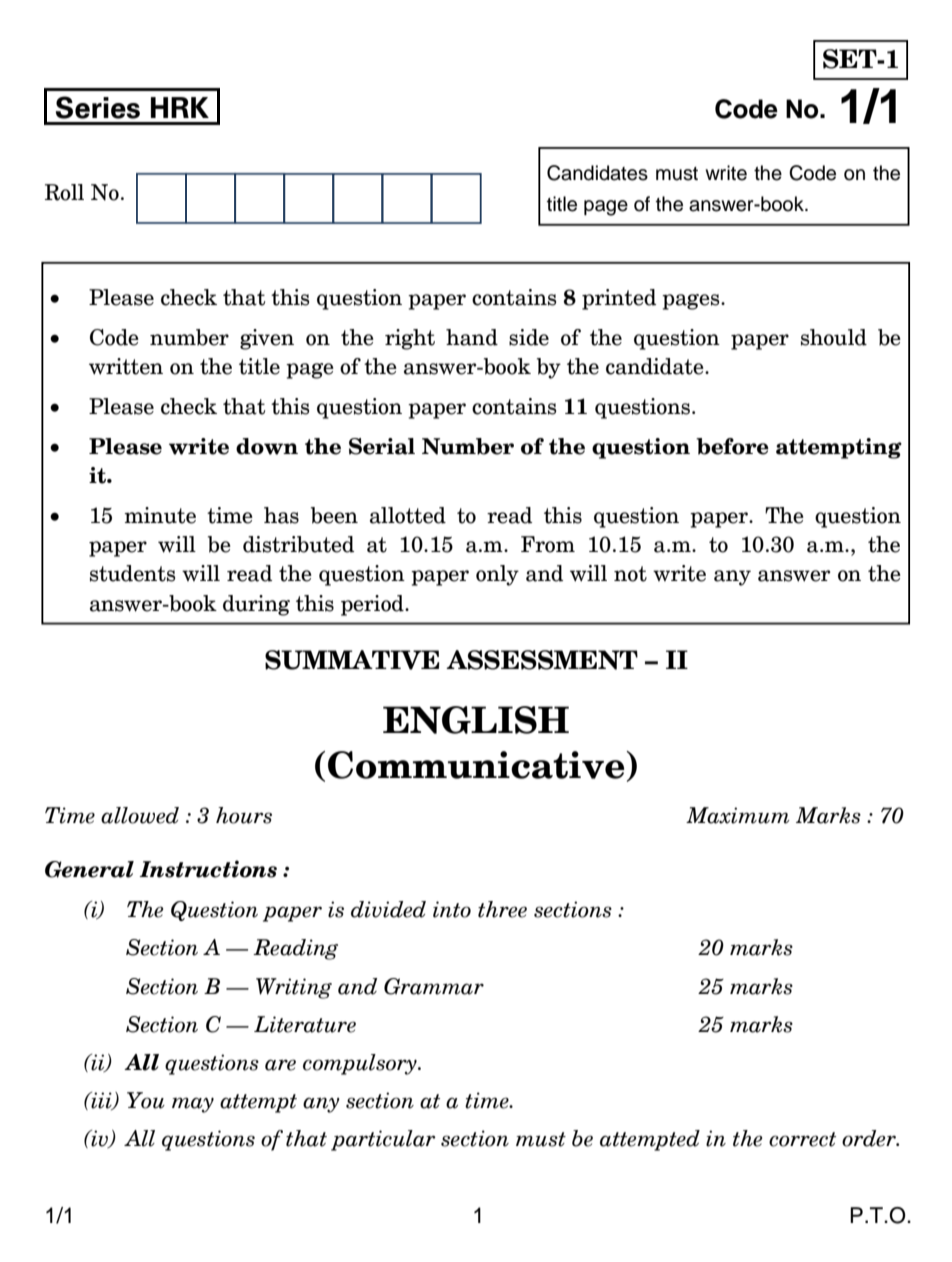 Image resolution: width=952 pixels, height=1262 pixels. Describe the element at coordinates (132, 573) in the document. I see `students` at that location.
